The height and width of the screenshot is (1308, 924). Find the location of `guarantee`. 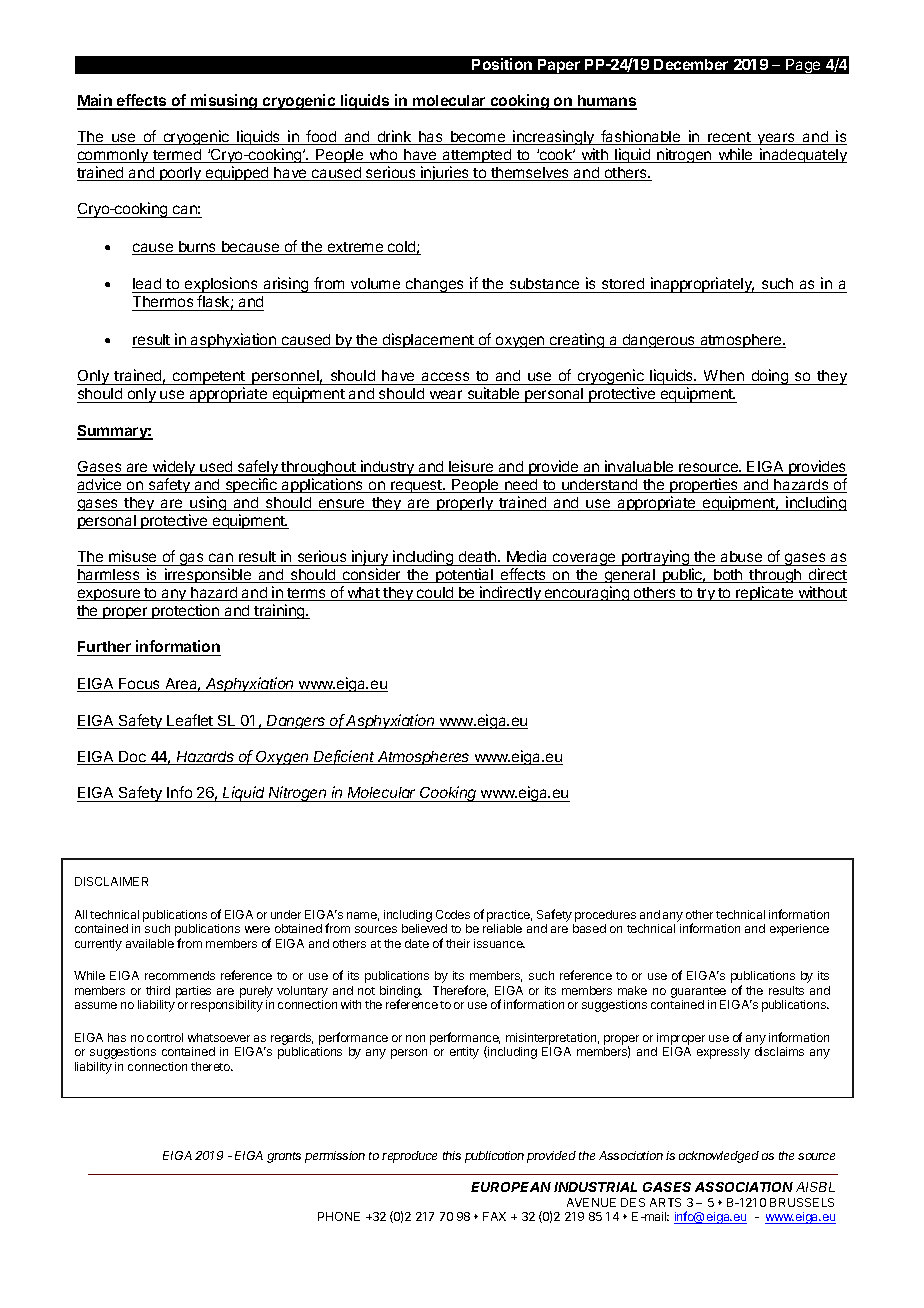

guarantee is located at coordinates (698, 992).
